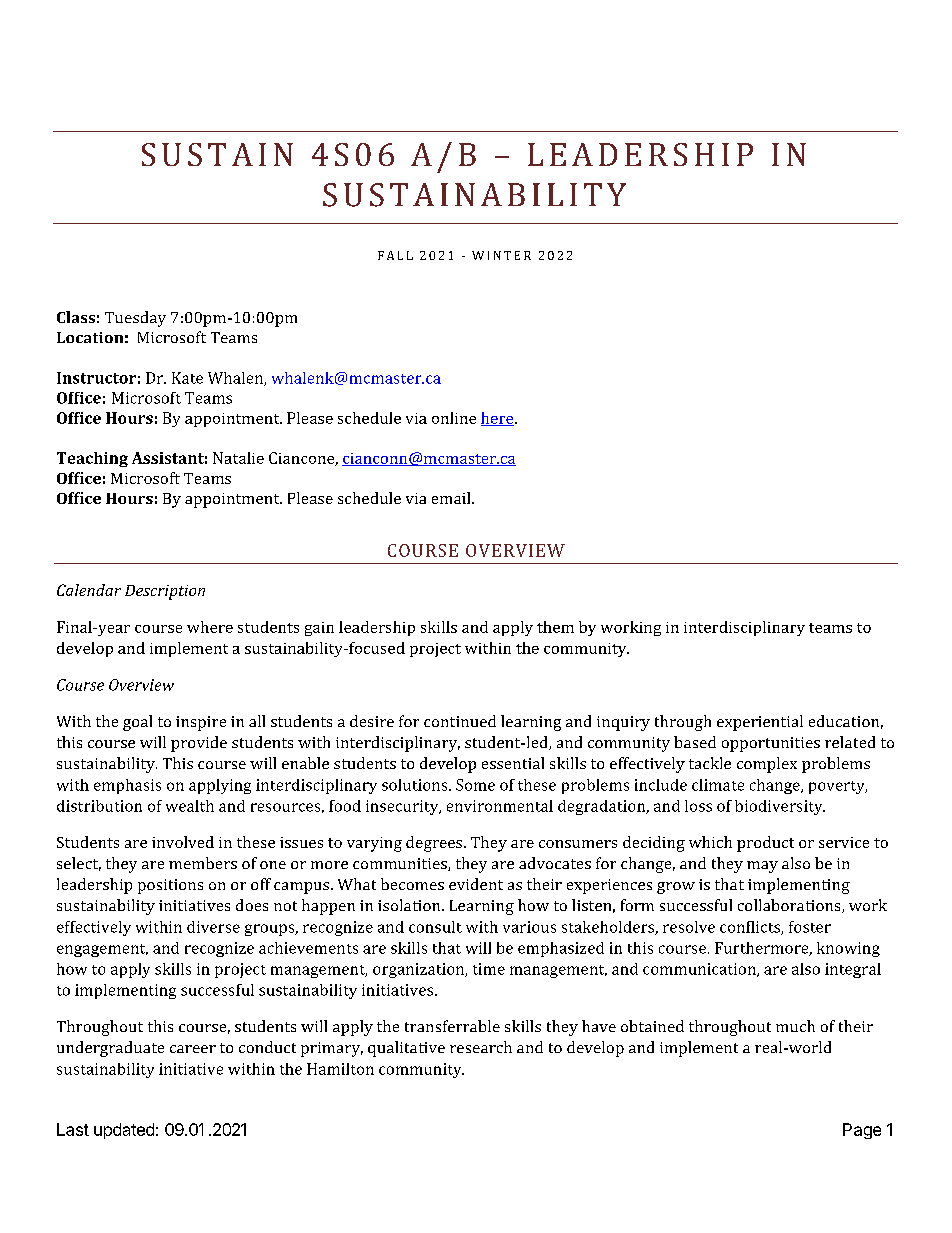 This screenshot has height=1233, width=952. Describe the element at coordinates (137, 723) in the screenshot. I see `goal` at that location.
